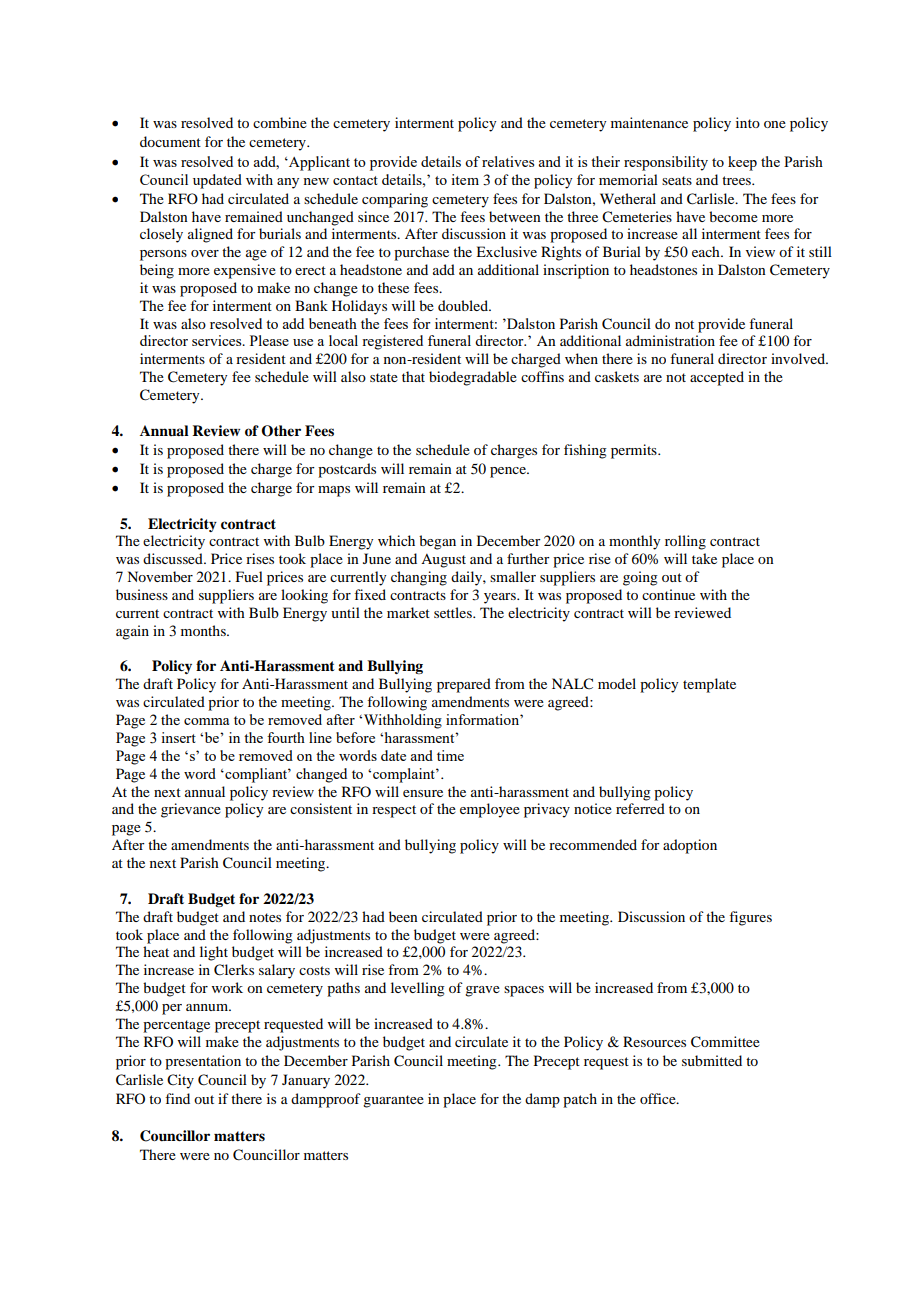  I want to click on relatives, so click(508, 161).
